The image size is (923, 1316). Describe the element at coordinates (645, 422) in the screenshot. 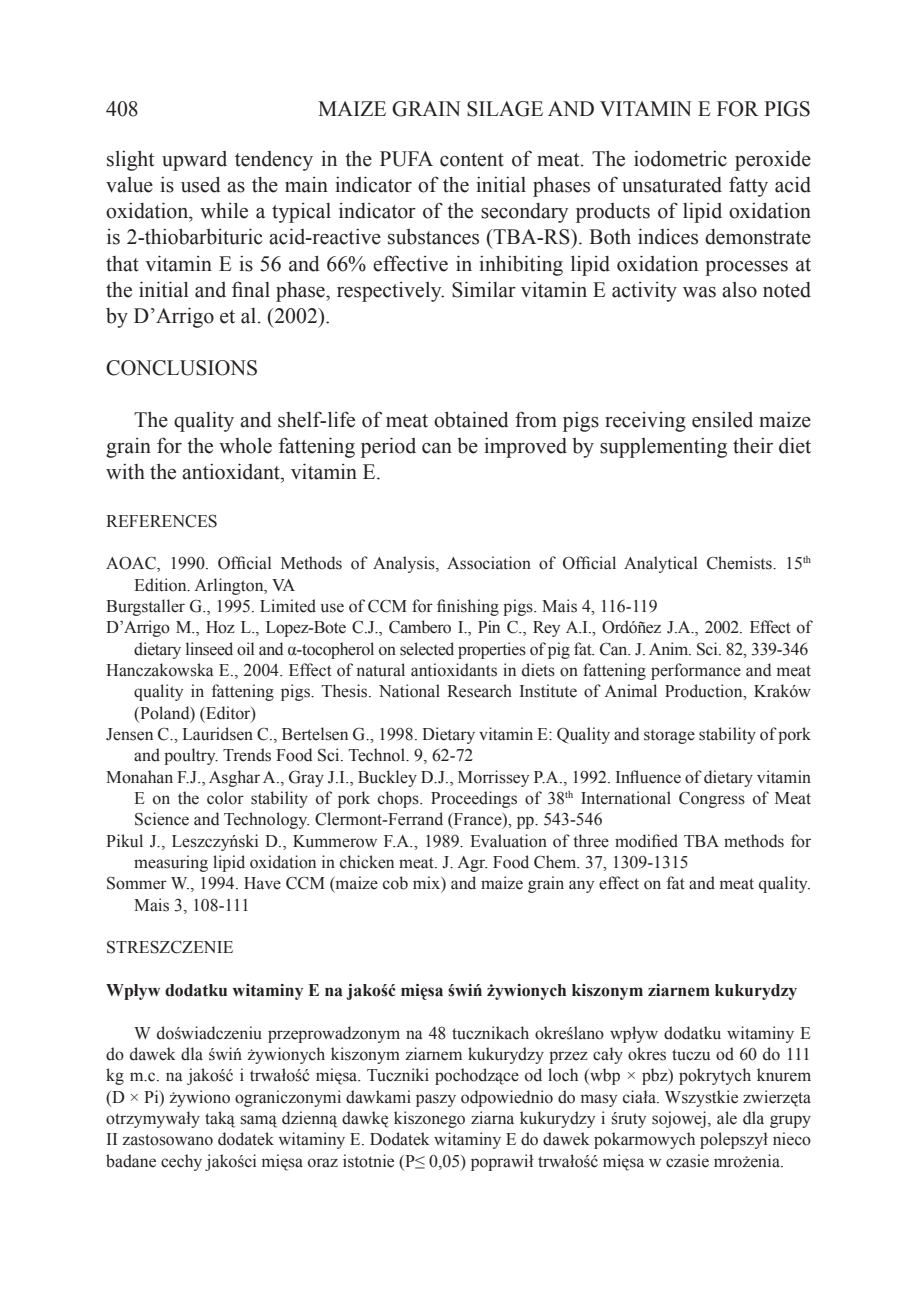

I see `receiving` at that location.
